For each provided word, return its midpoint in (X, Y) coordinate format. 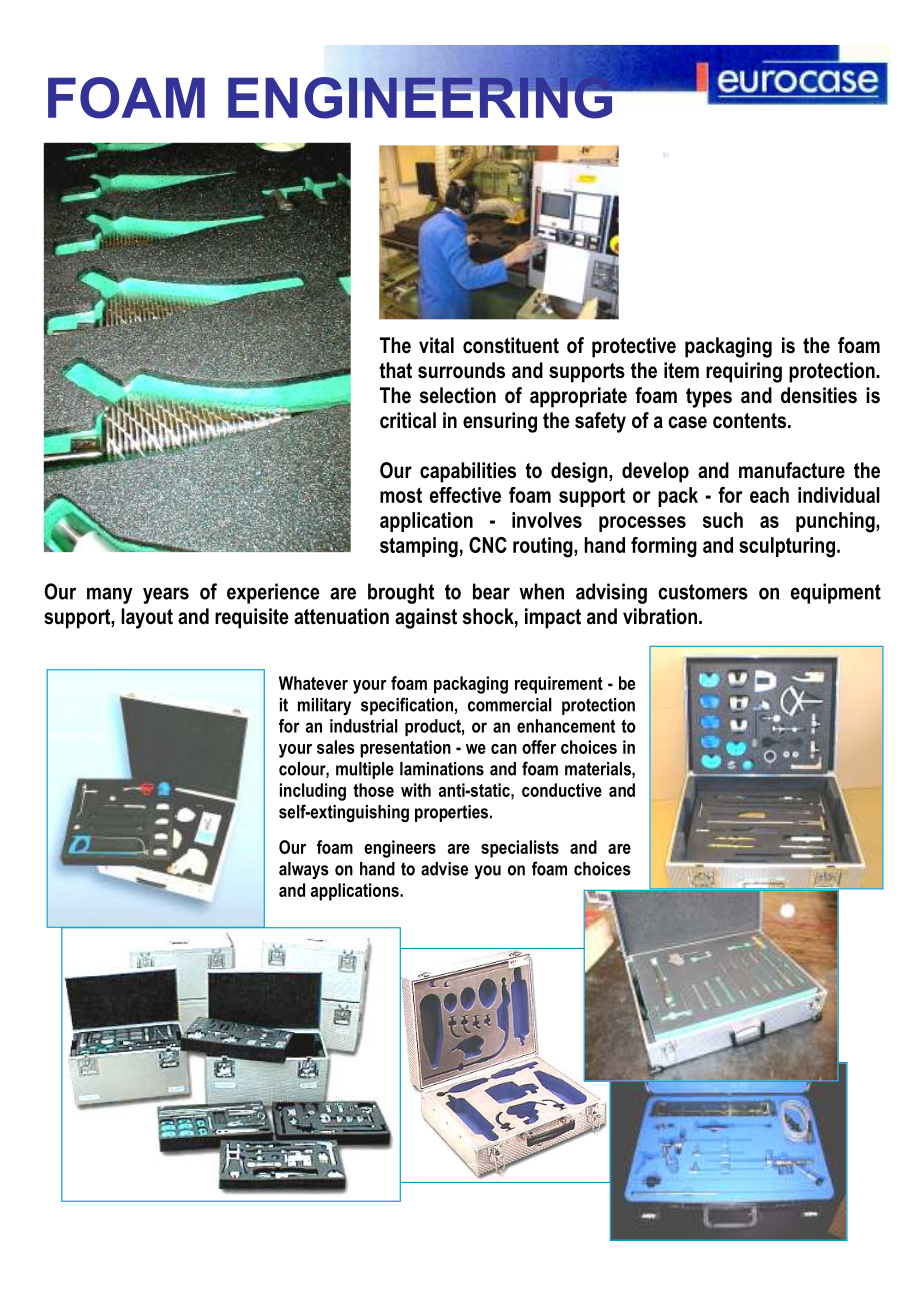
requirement (559, 685)
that (395, 370)
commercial (510, 705)
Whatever (313, 683)
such (723, 520)
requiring (744, 372)
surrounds (461, 370)
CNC (488, 545)
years (166, 595)
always (304, 870)
